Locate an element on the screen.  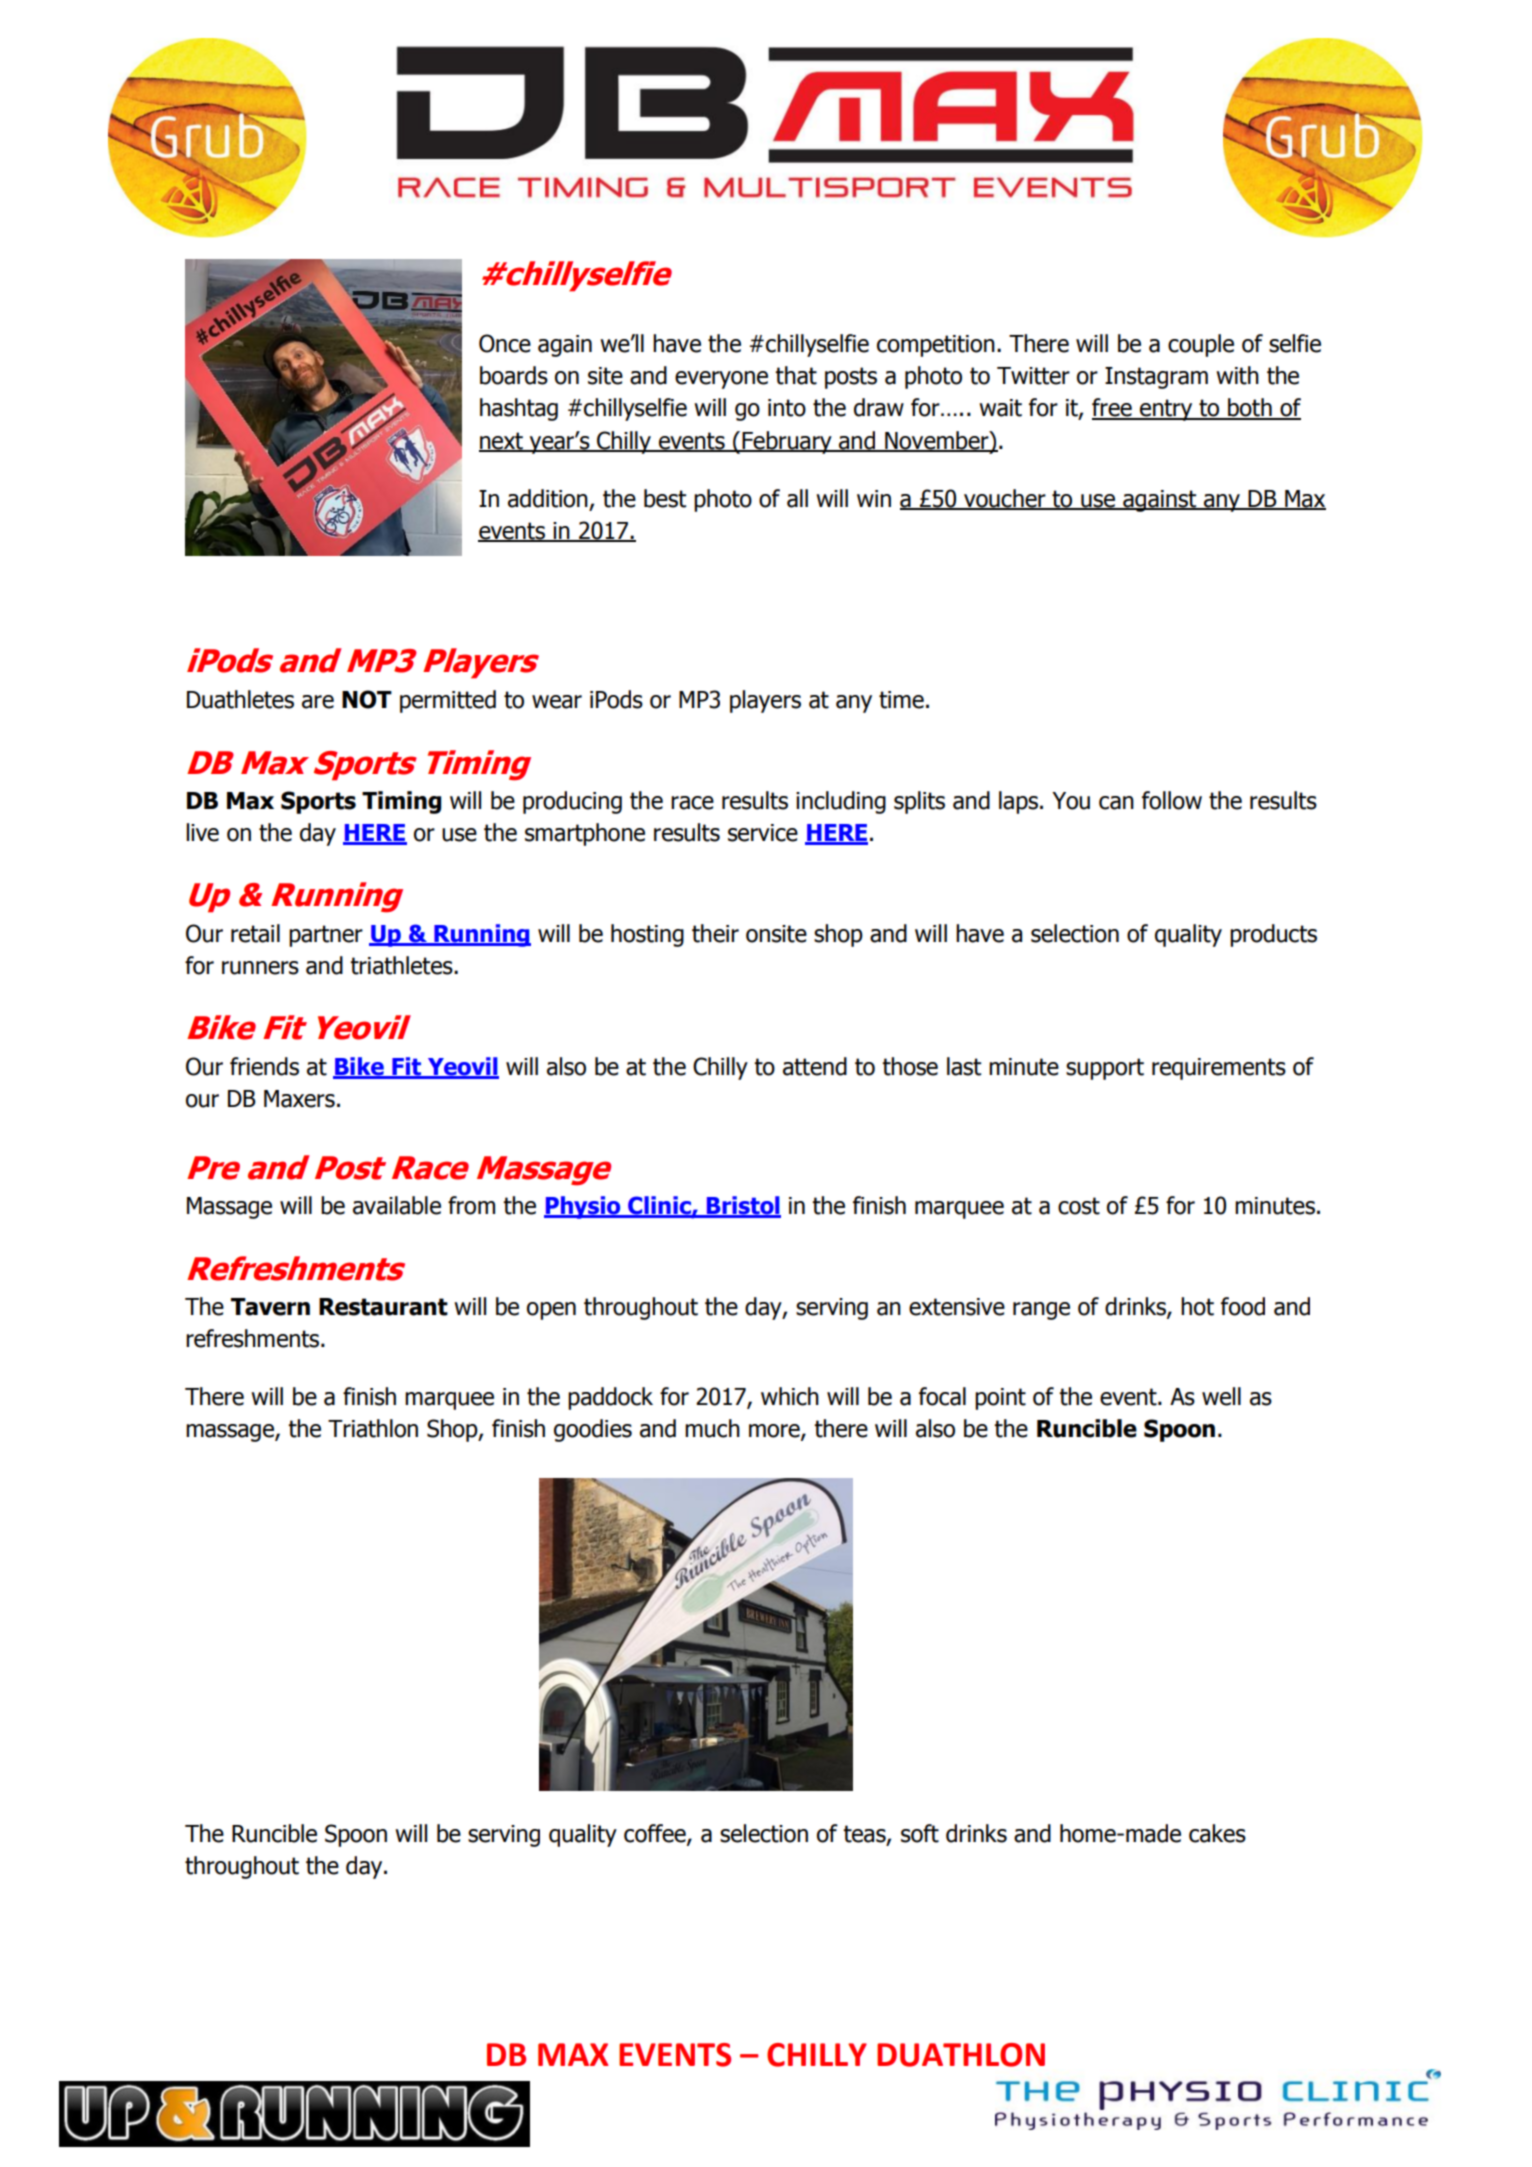
coffee is located at coordinates (656, 1834).
